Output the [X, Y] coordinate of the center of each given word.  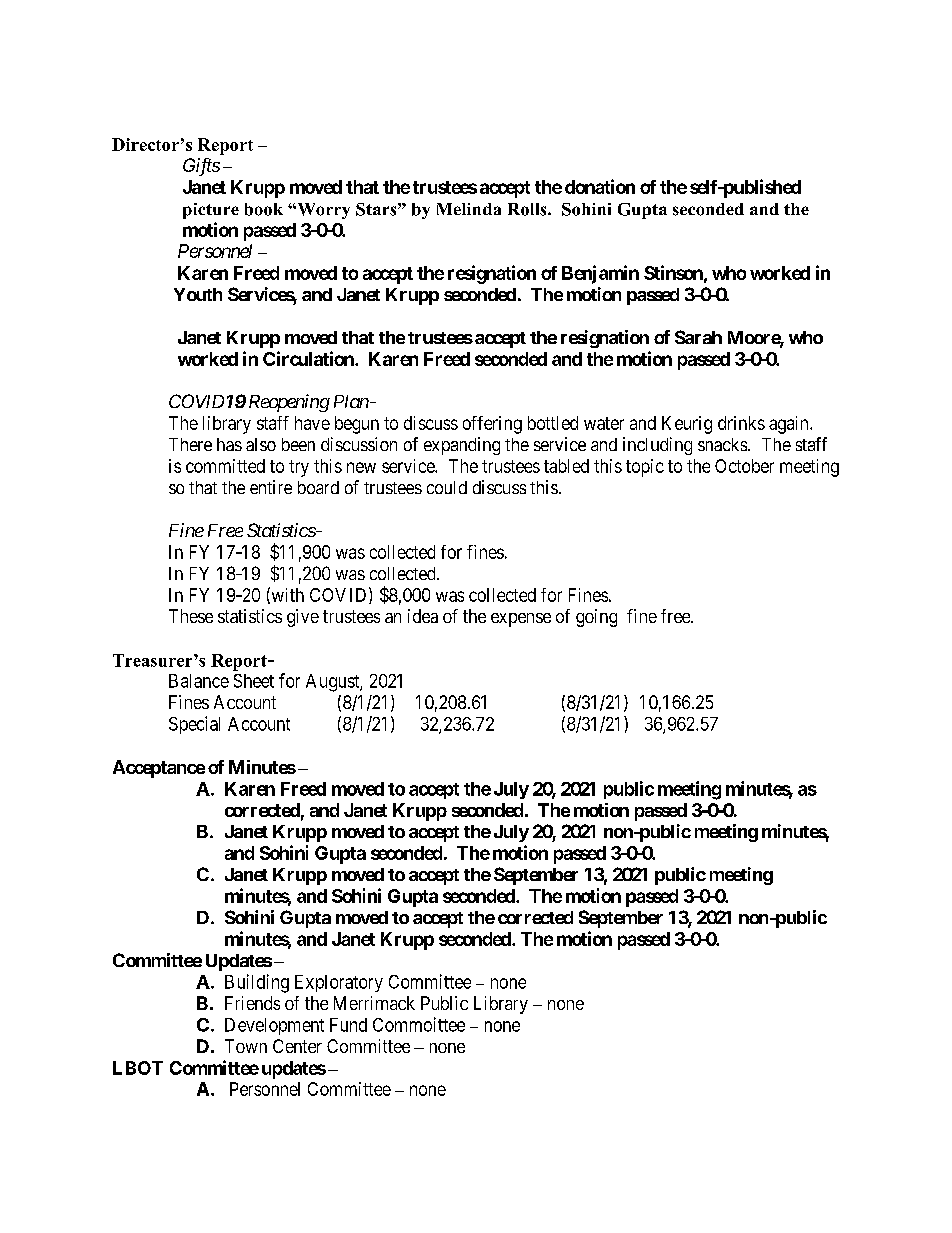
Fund [348, 1025]
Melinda [469, 209]
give [303, 618]
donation [600, 186]
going [596, 618]
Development [274, 1026]
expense [521, 620]
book [264, 209]
